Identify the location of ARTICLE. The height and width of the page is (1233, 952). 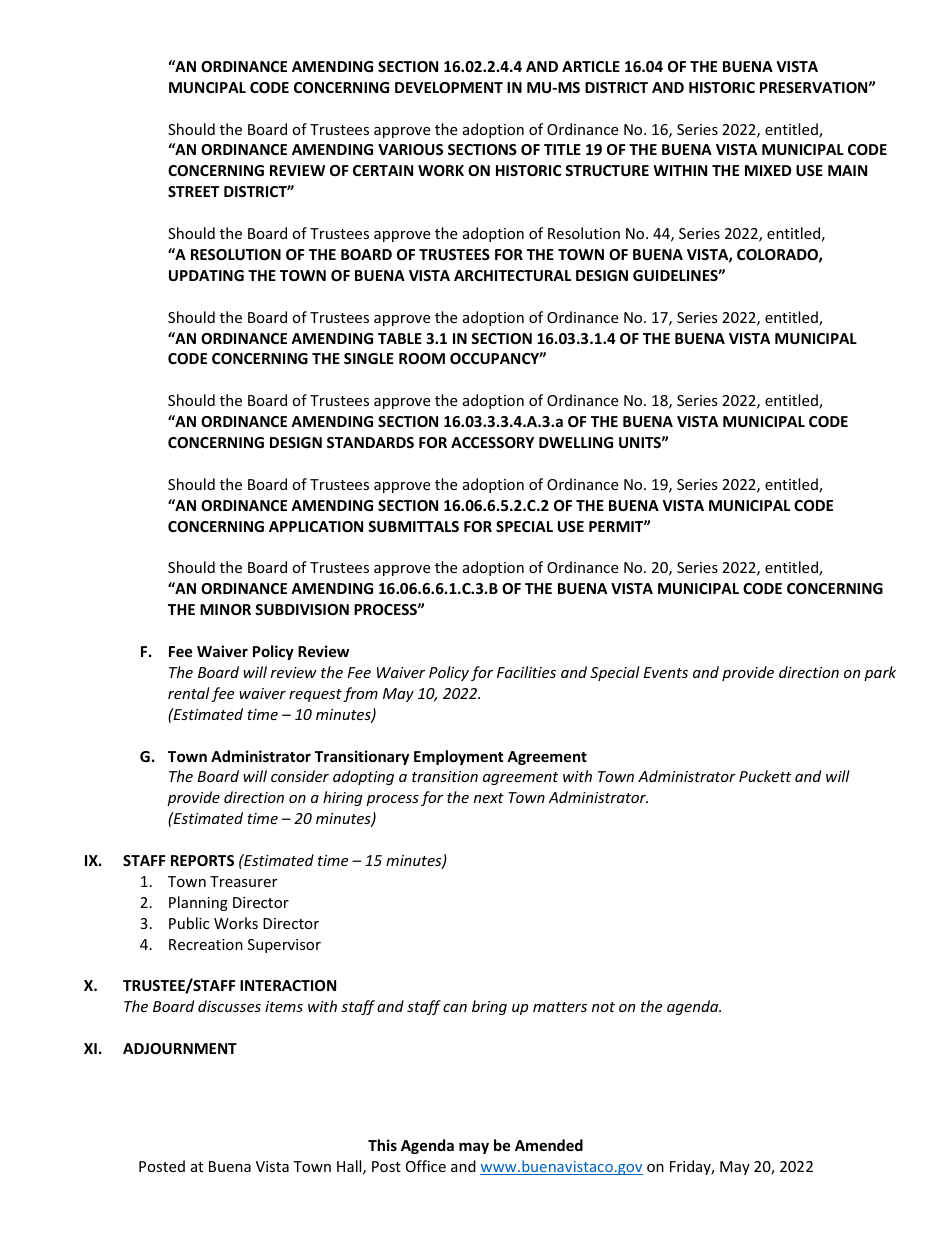
(591, 66).
